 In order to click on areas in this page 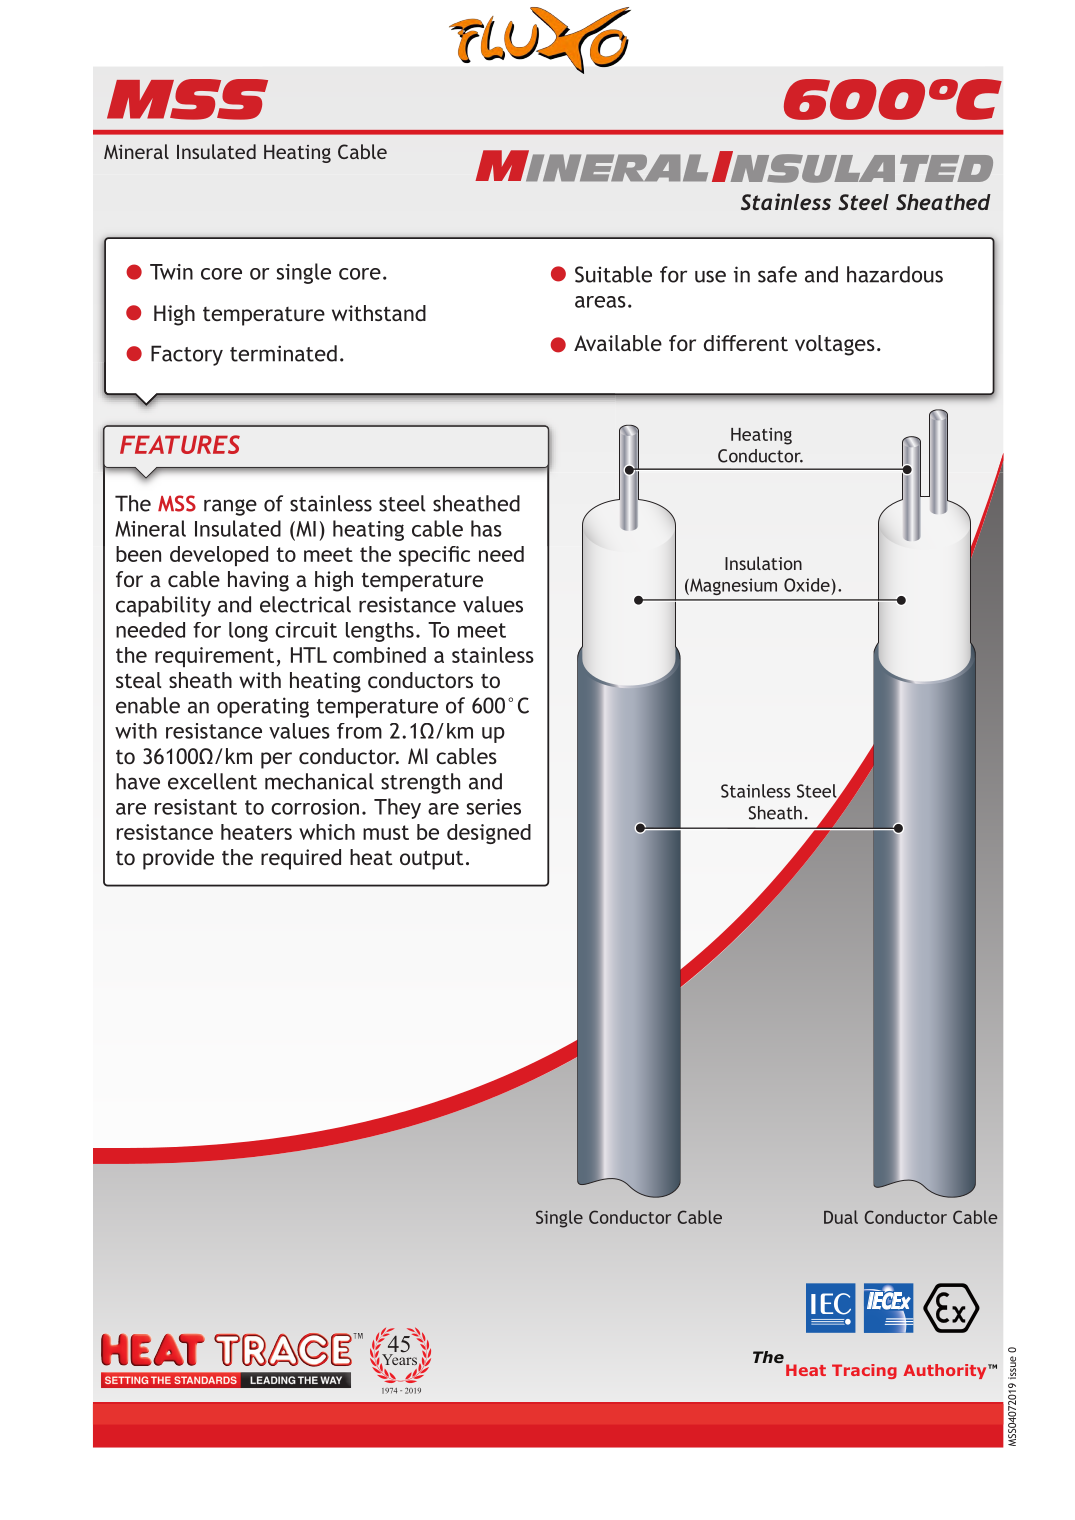, I will do `click(600, 302)`.
